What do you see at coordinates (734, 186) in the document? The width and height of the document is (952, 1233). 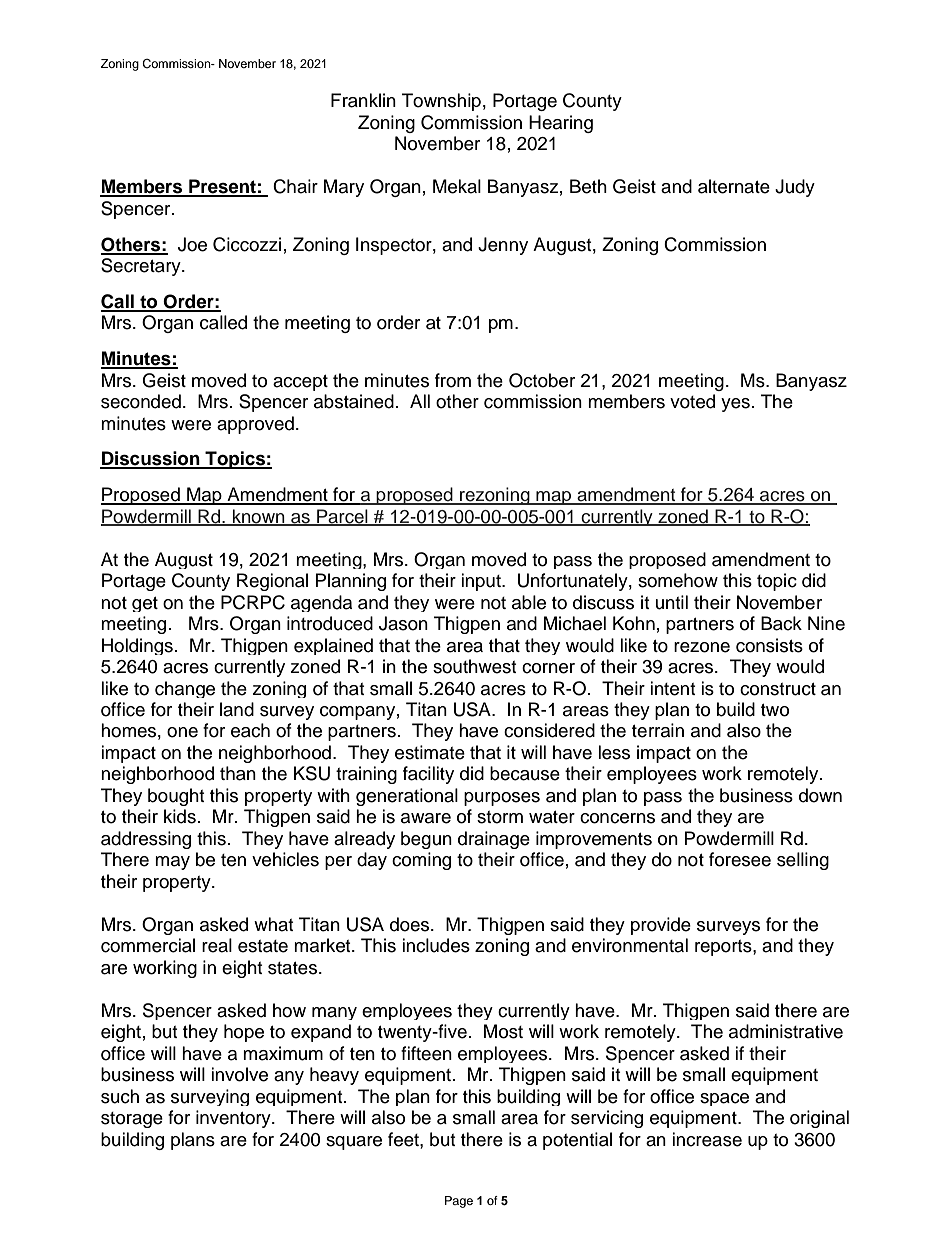 I see `alternate` at bounding box center [734, 186].
